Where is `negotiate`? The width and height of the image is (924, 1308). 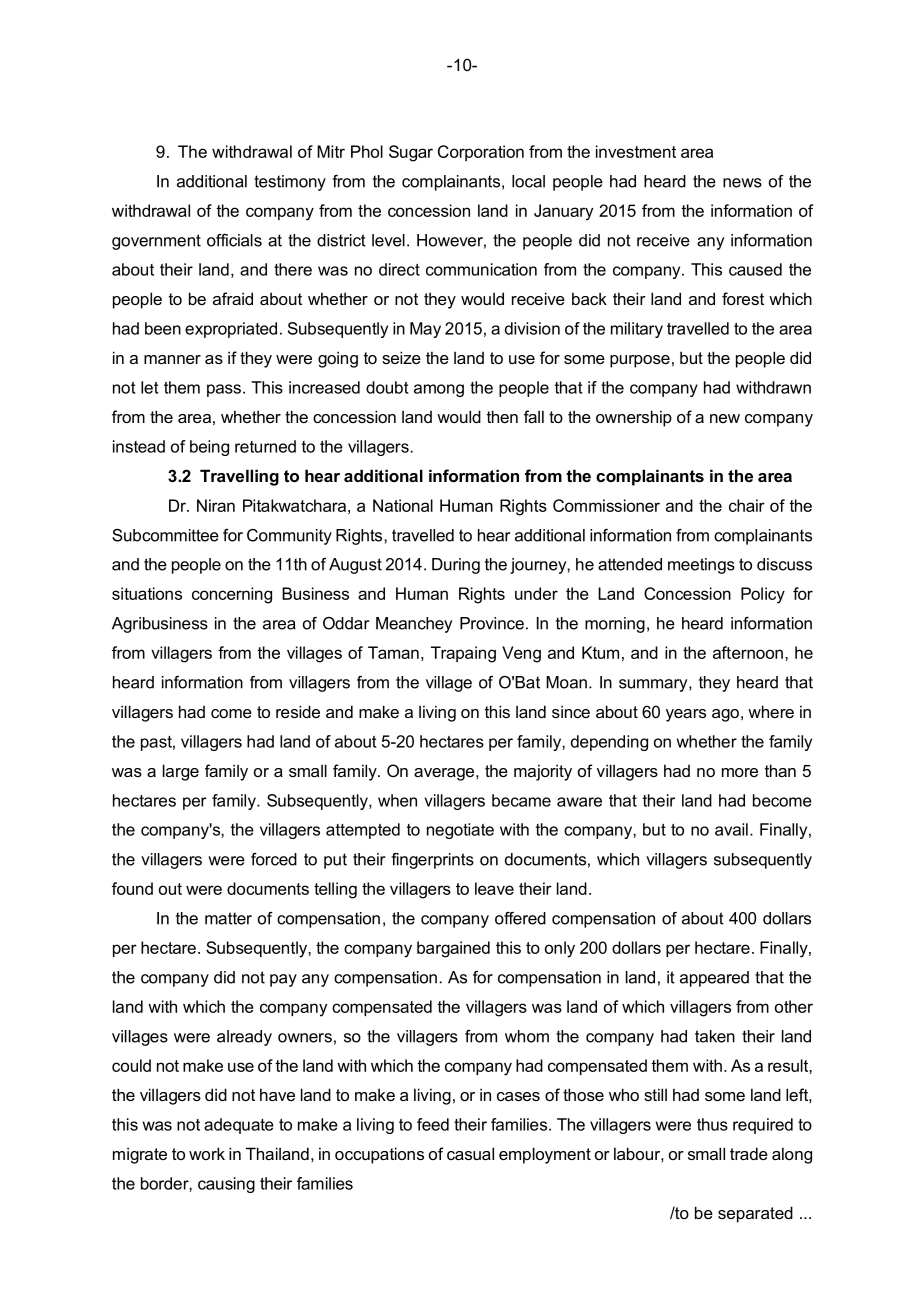
negotiate is located at coordinates (460, 831).
